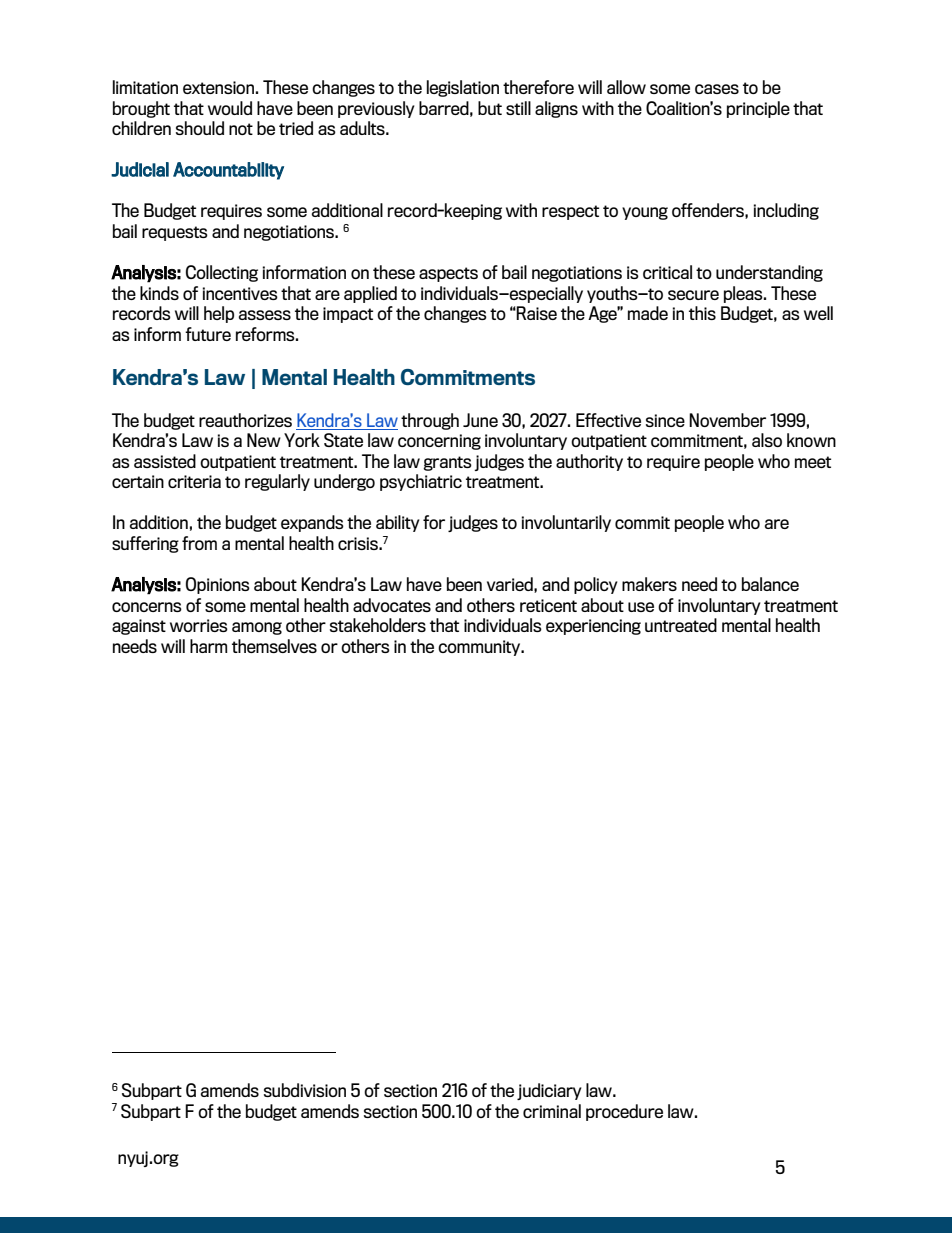 The image size is (952, 1233). I want to click on subdivision, so click(305, 1090).
